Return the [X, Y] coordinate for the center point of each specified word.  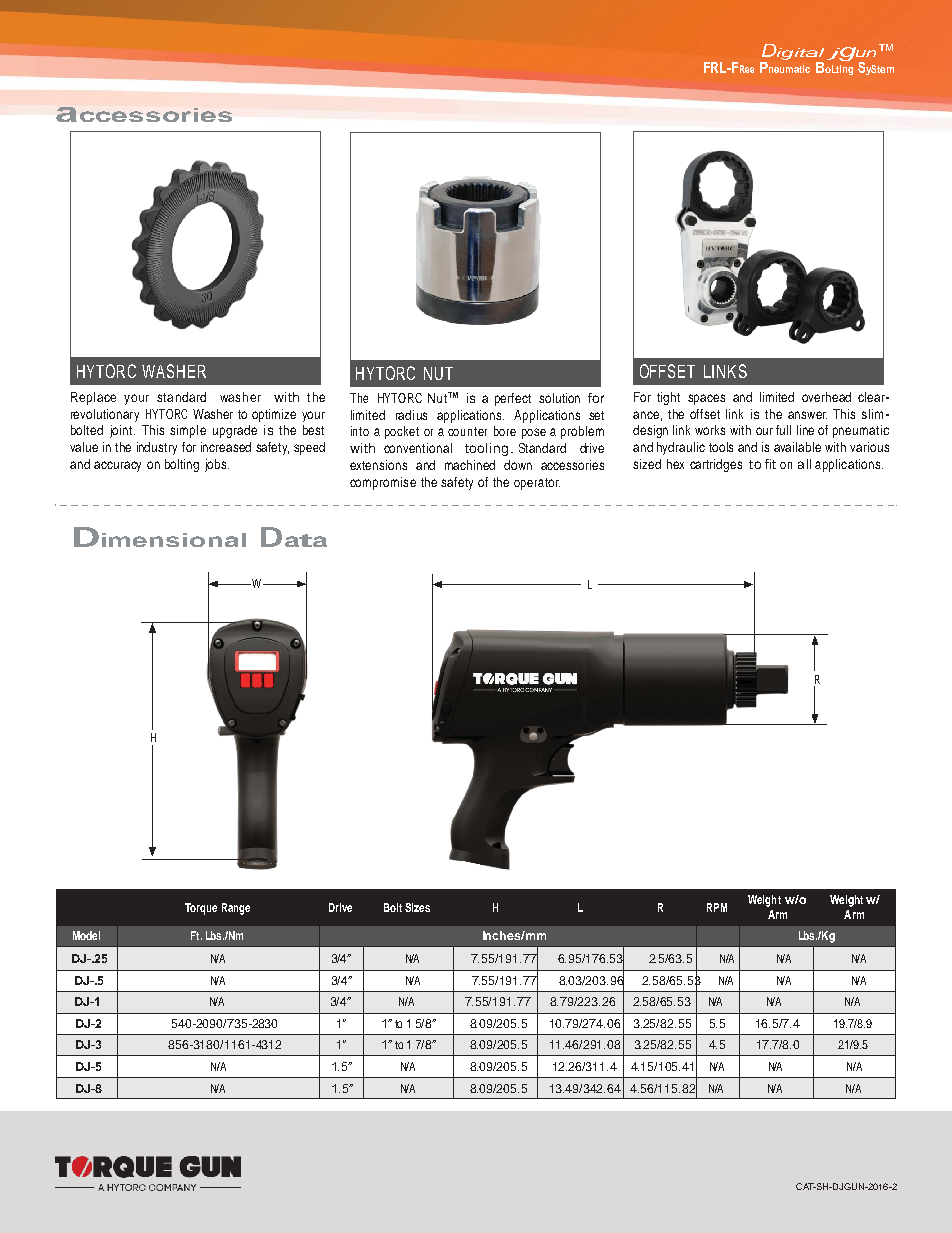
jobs [217, 465]
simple [188, 431]
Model [86, 935]
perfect [513, 399]
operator [537, 484]
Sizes [417, 907]
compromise [383, 483]
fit [770, 464]
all [804, 464]
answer [807, 415]
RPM [717, 907]
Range [236, 909]
